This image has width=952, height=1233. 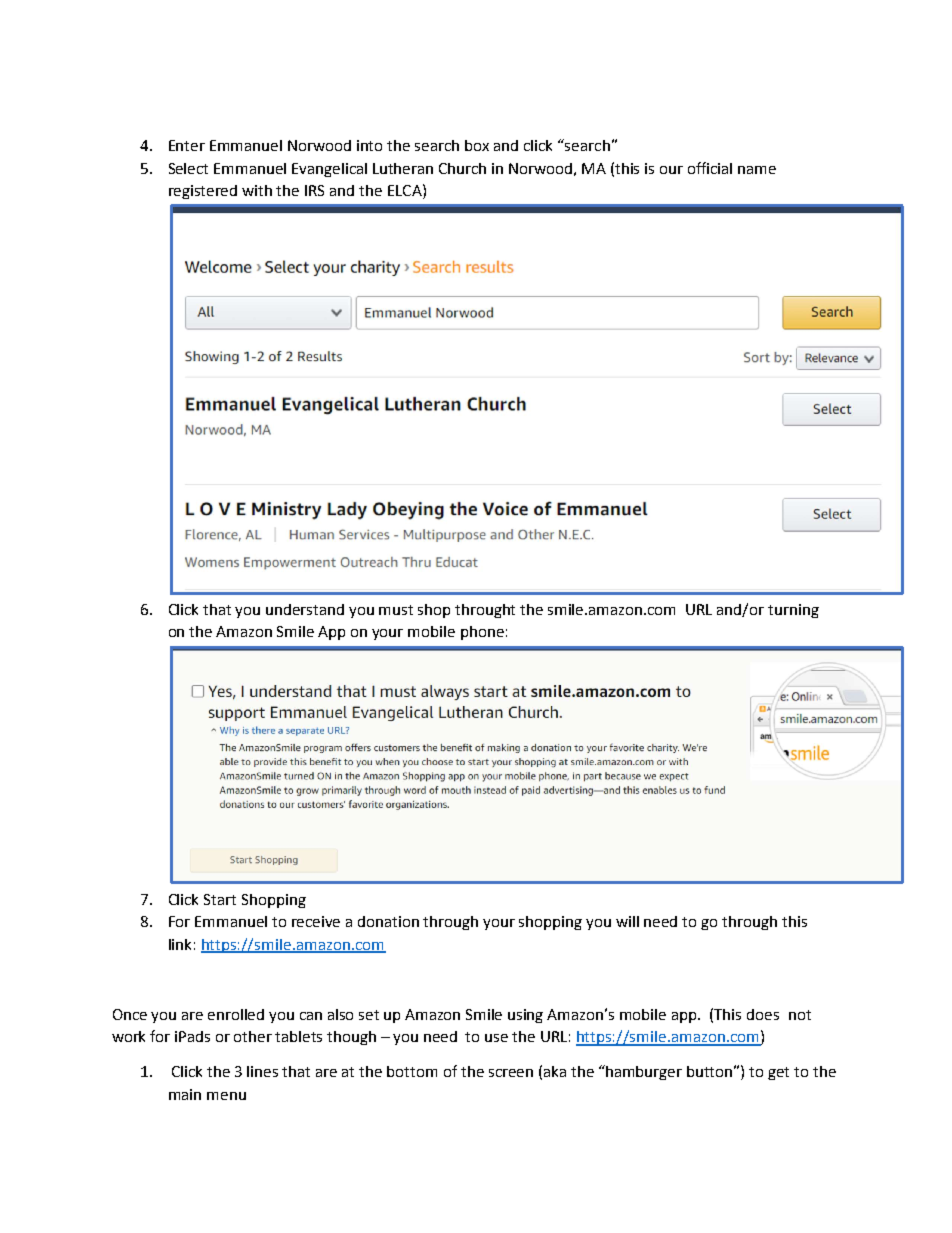 What do you see at coordinates (482, 633) in the image?
I see `phone` at bounding box center [482, 633].
